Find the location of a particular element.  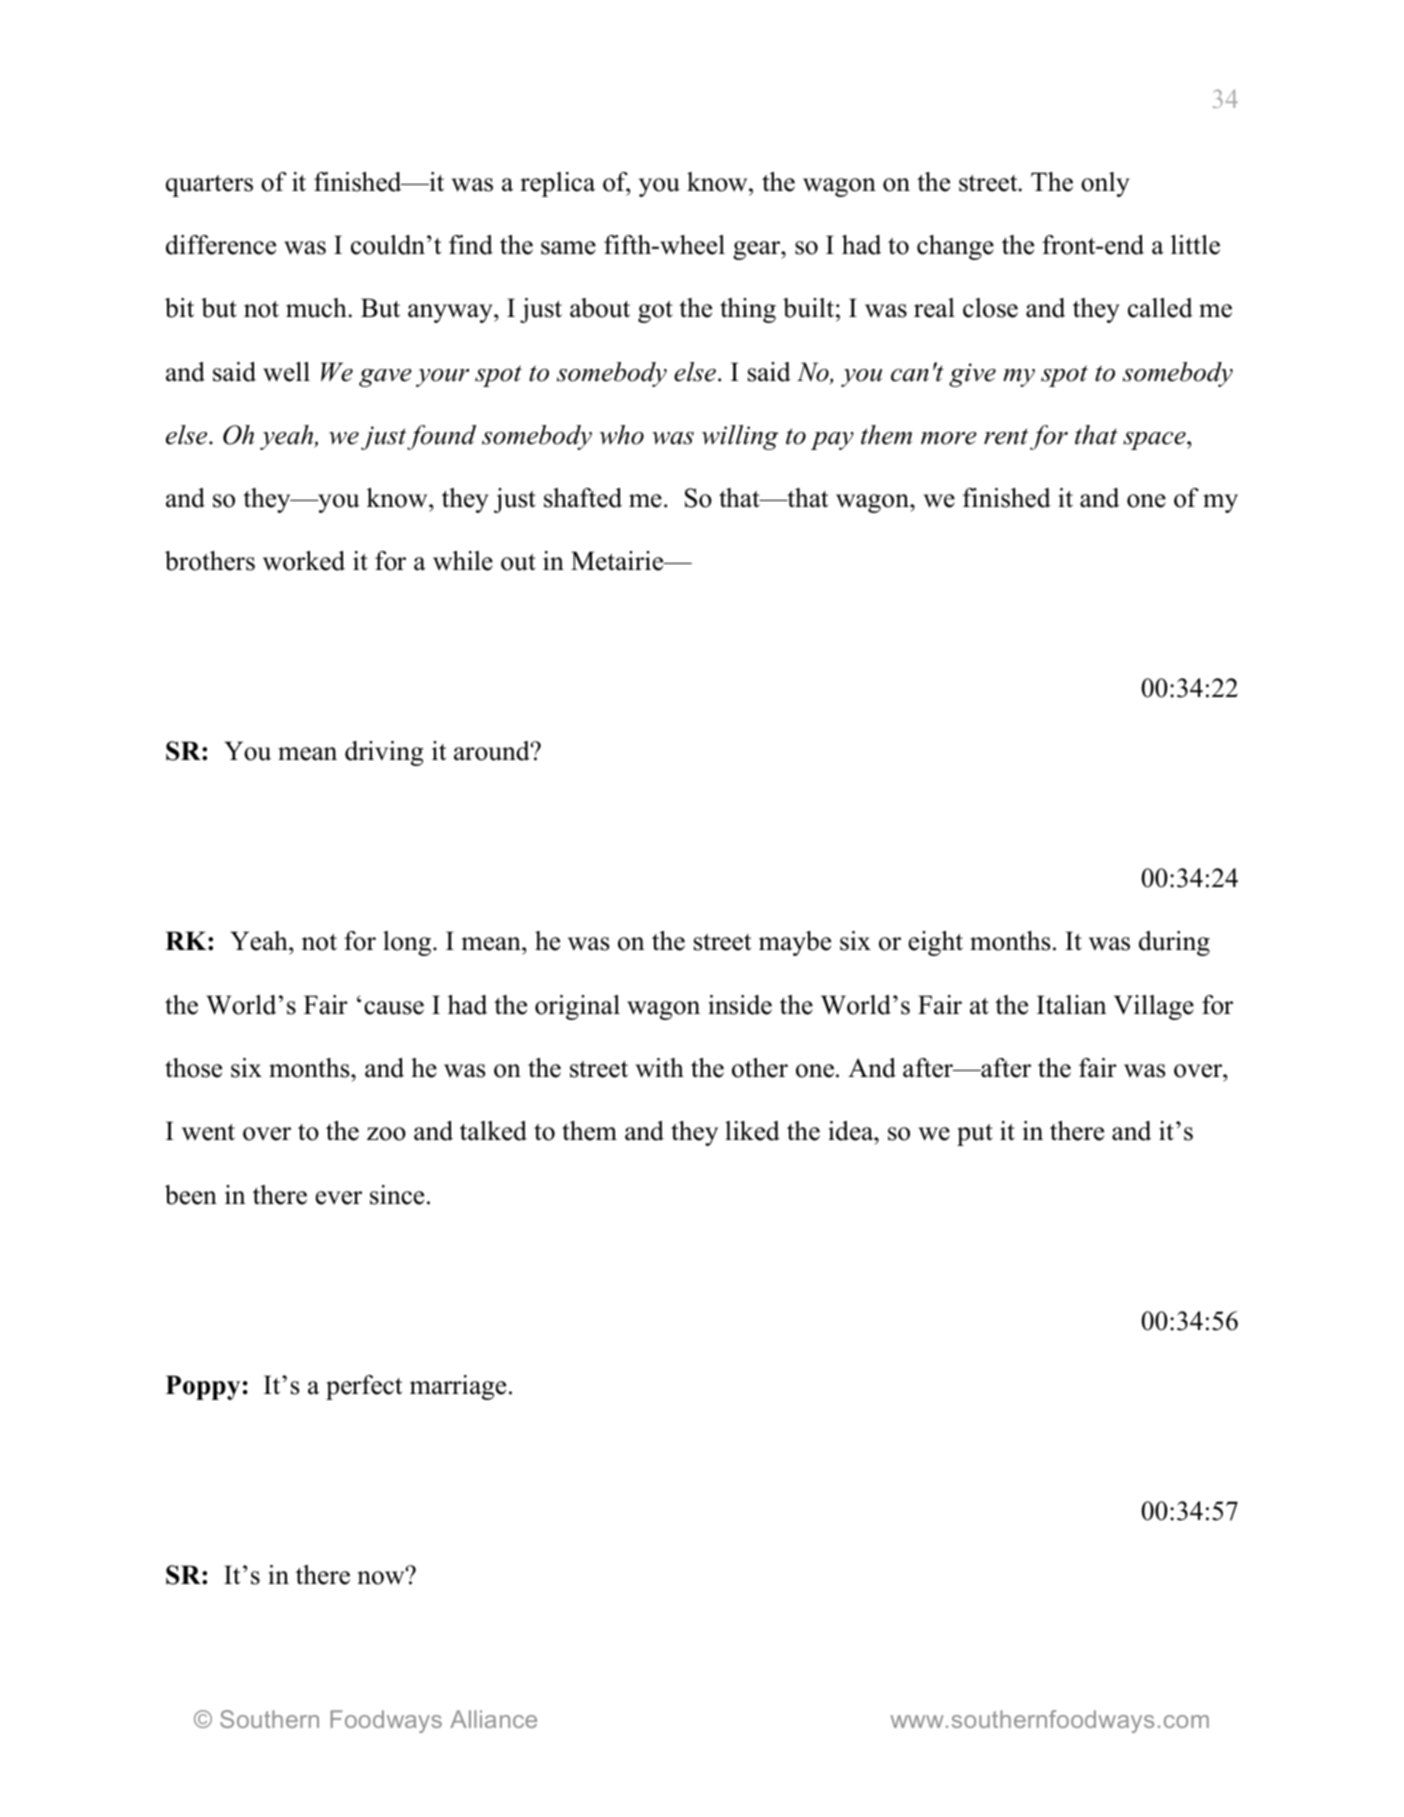

inside is located at coordinates (740, 1005).
